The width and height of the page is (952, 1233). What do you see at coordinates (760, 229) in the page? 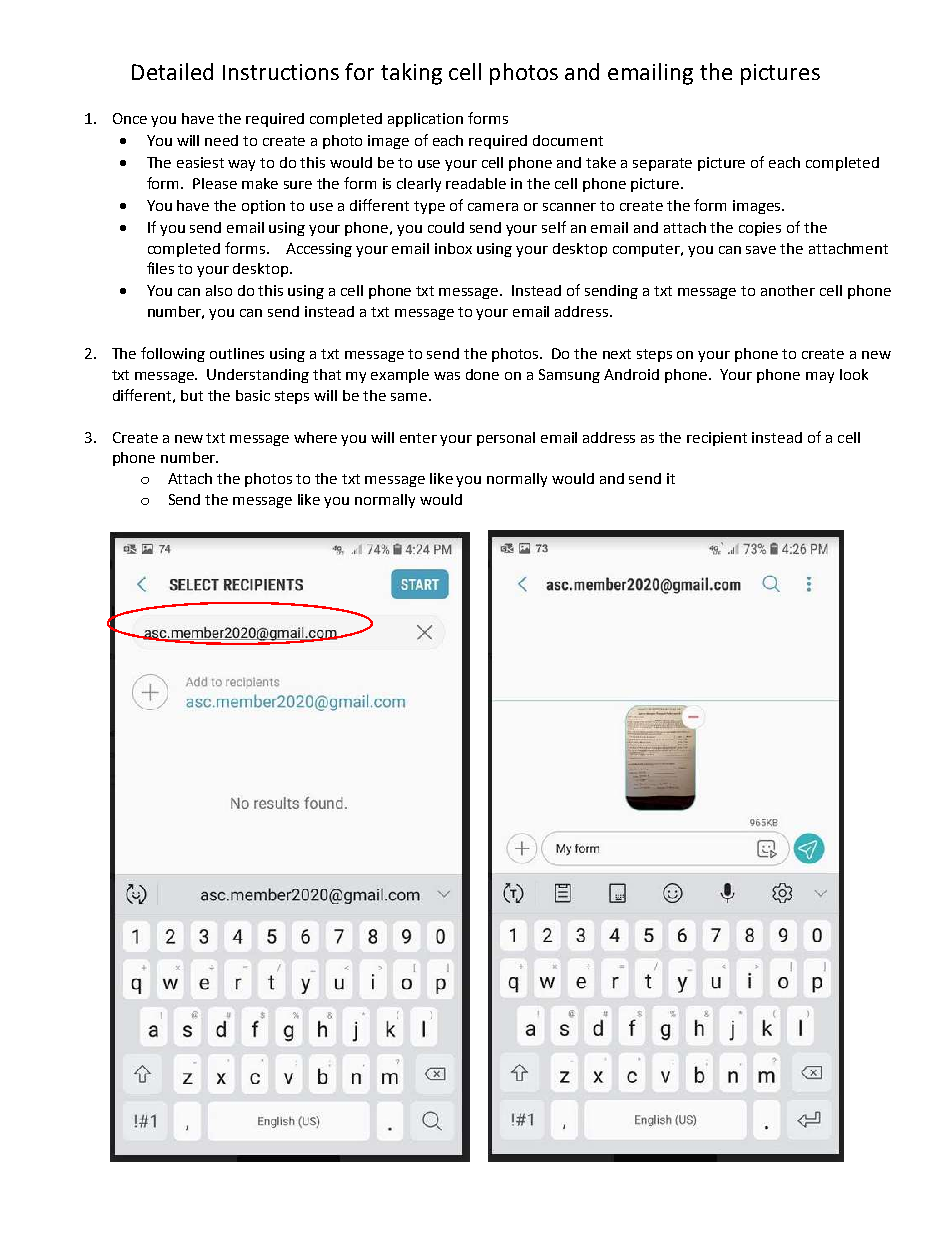
I see `copies` at bounding box center [760, 229].
